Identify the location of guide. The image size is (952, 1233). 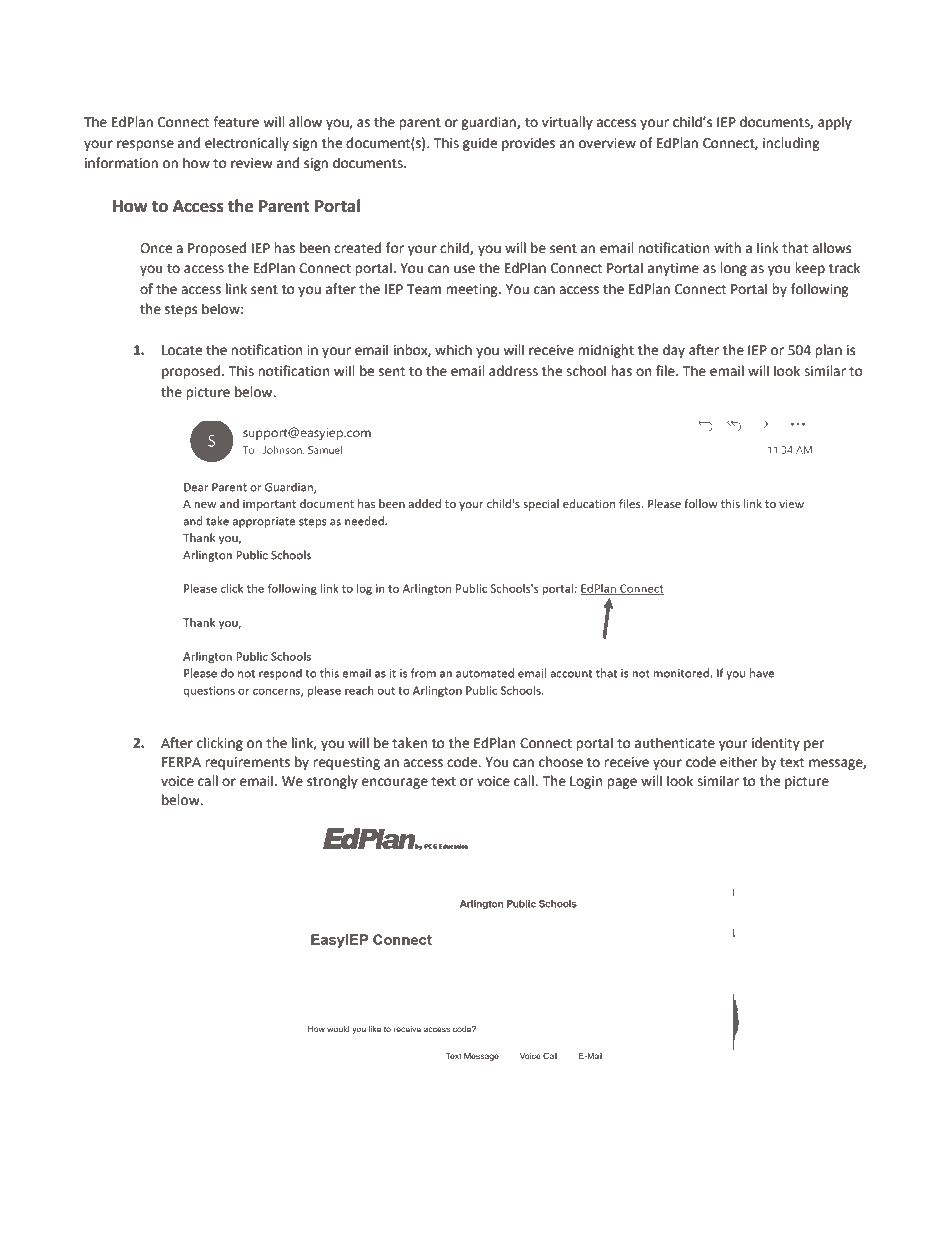
(480, 144).
